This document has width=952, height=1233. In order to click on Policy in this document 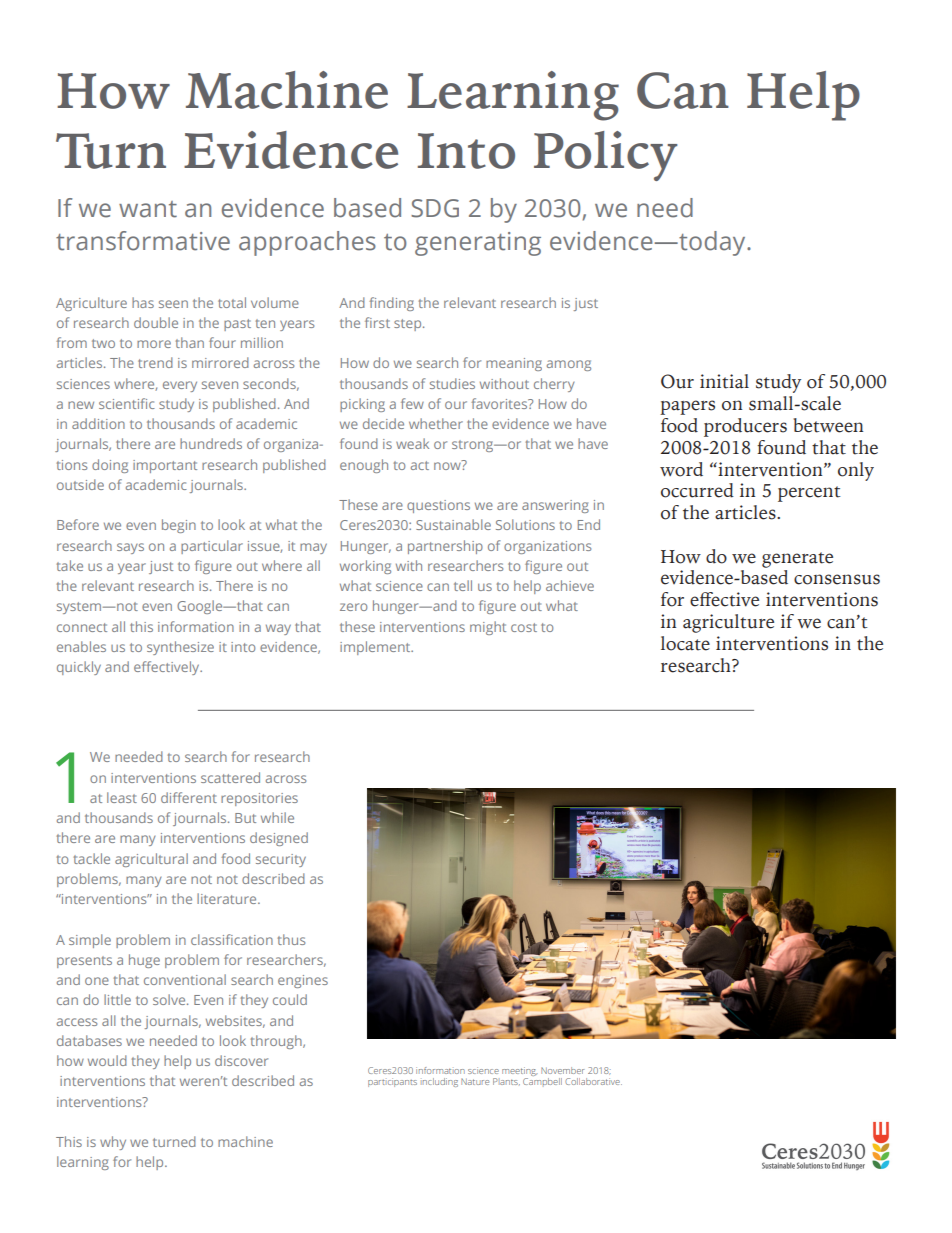, I will do `click(606, 156)`.
